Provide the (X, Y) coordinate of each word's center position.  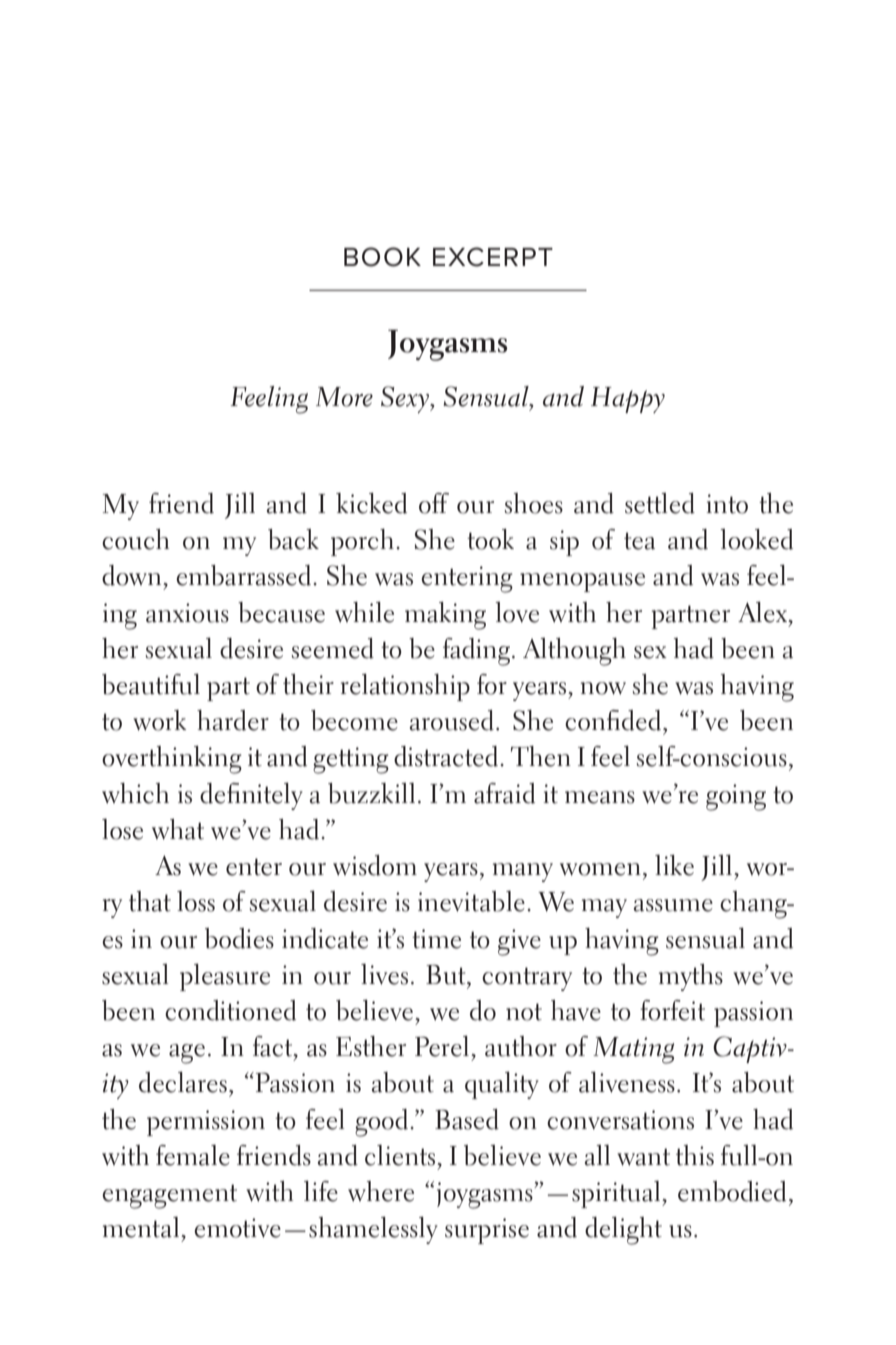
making (445, 616)
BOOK (382, 257)
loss (196, 901)
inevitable (471, 901)
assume (673, 905)
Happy (628, 400)
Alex (764, 612)
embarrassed (243, 575)
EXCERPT (493, 257)
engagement (169, 1196)
